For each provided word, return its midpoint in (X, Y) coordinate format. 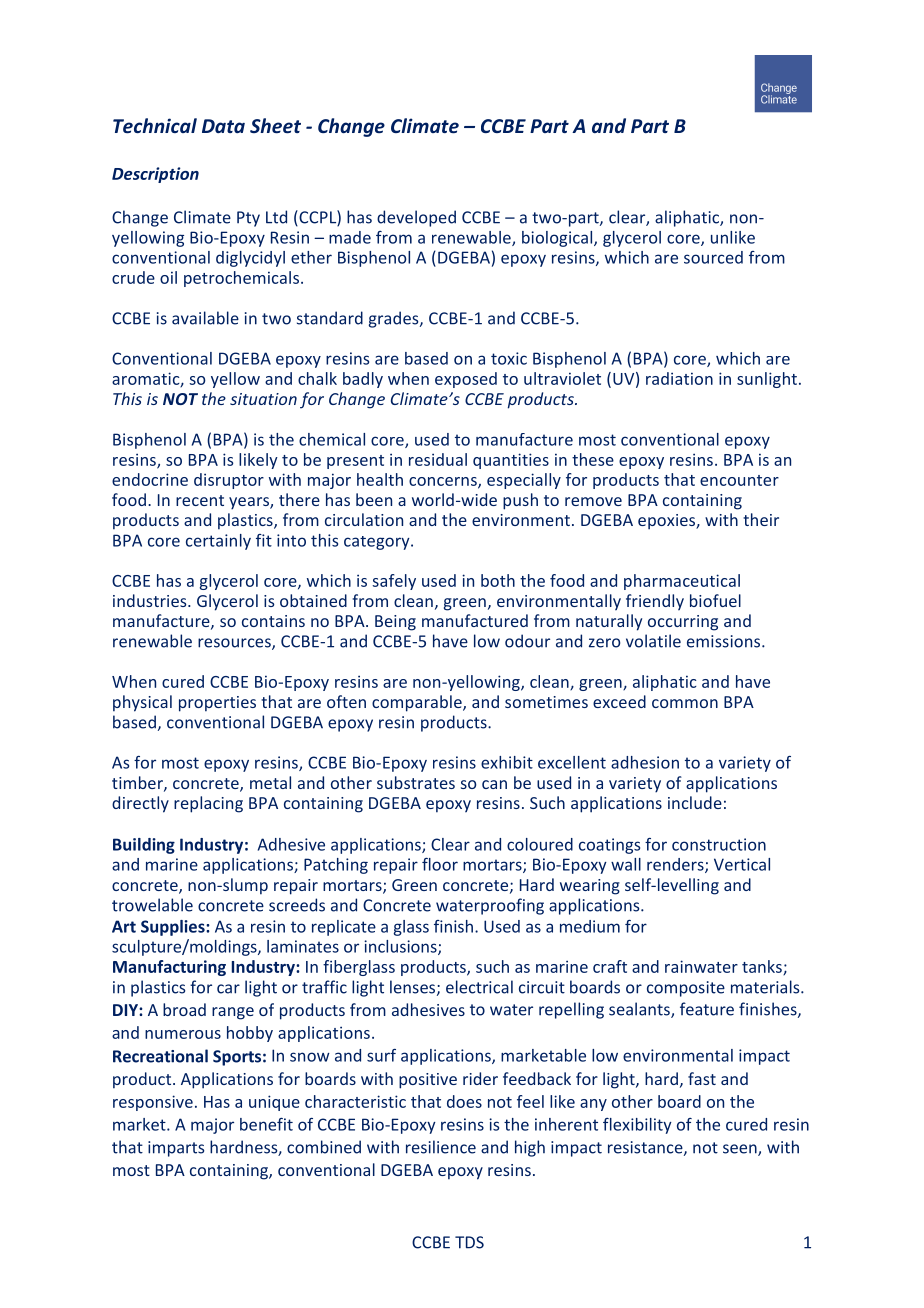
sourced (713, 257)
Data (223, 126)
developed (416, 218)
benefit (266, 1124)
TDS (469, 1242)
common (685, 703)
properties (217, 704)
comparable (418, 703)
